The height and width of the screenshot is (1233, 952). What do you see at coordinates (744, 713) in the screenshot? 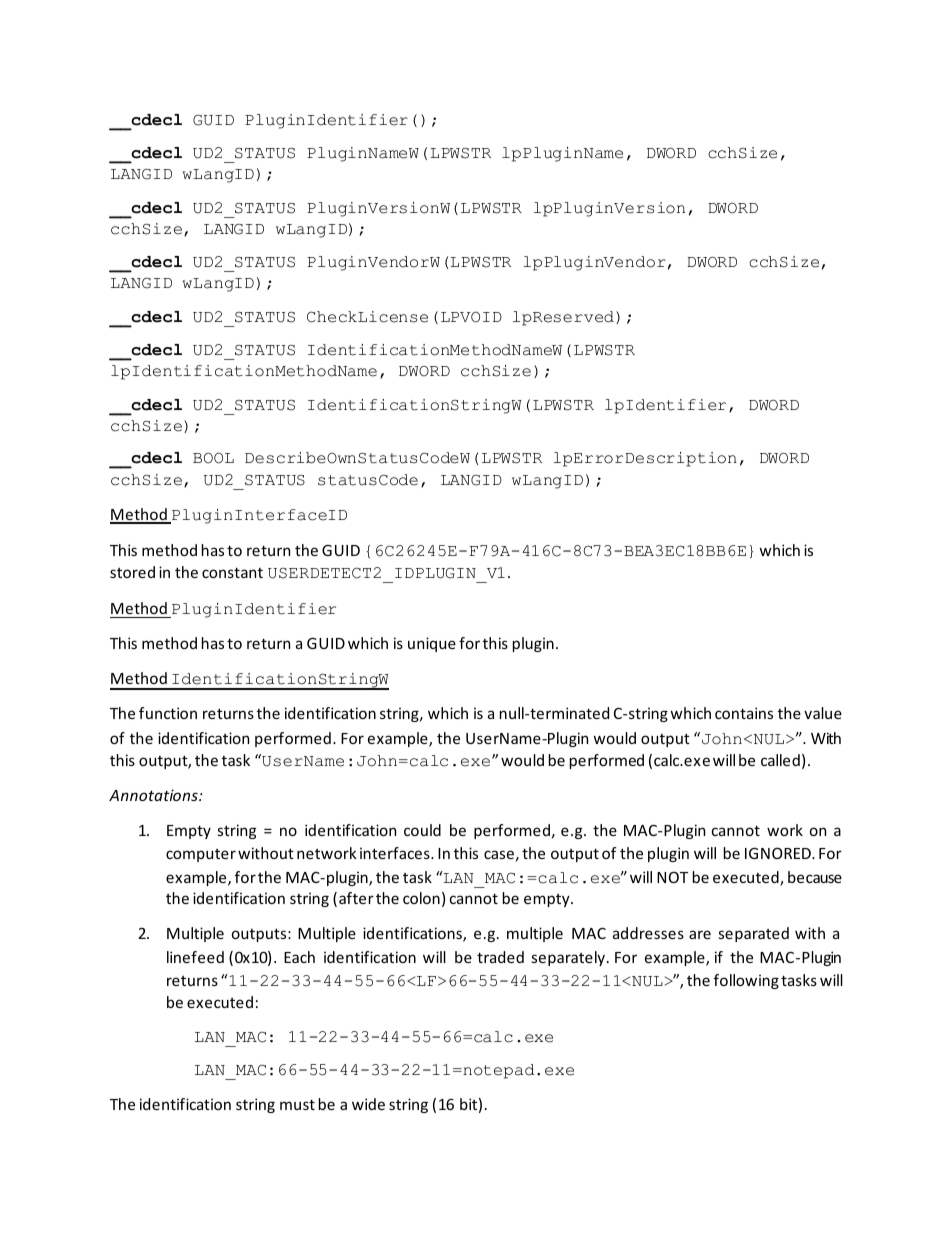
I see `contains` at bounding box center [744, 713].
